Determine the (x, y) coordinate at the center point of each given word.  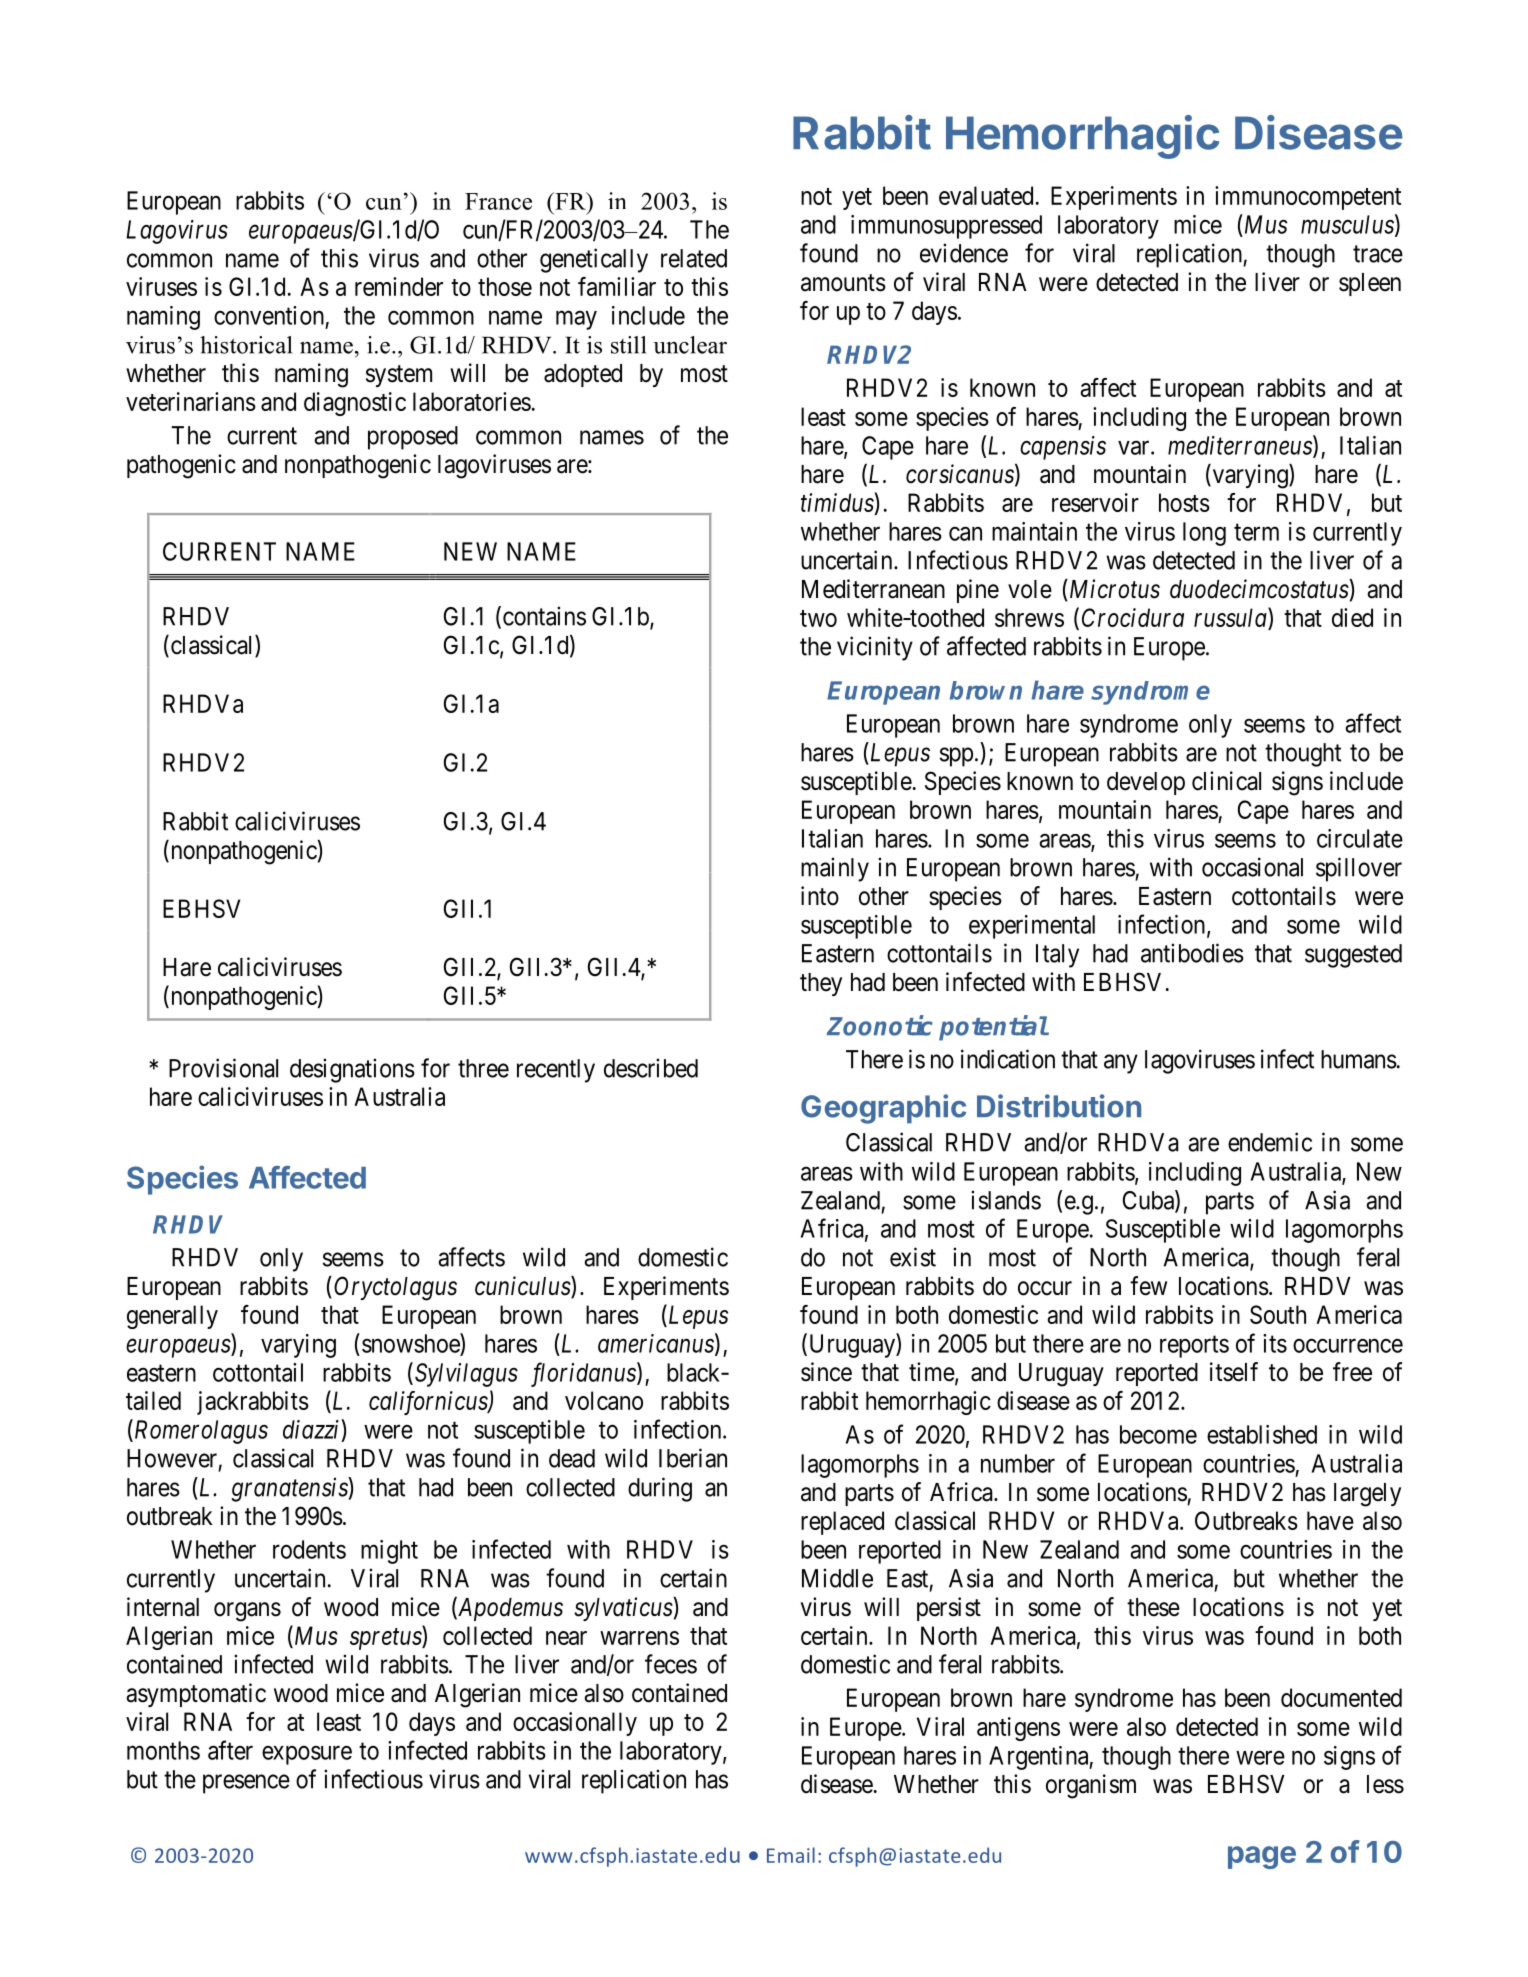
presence (246, 1784)
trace (1378, 254)
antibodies (1192, 953)
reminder (399, 286)
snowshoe (411, 1343)
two (818, 618)
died (1352, 617)
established (1262, 1434)
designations (352, 1070)
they (821, 984)
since (826, 1372)
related (694, 258)
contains (544, 616)
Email (791, 1855)
